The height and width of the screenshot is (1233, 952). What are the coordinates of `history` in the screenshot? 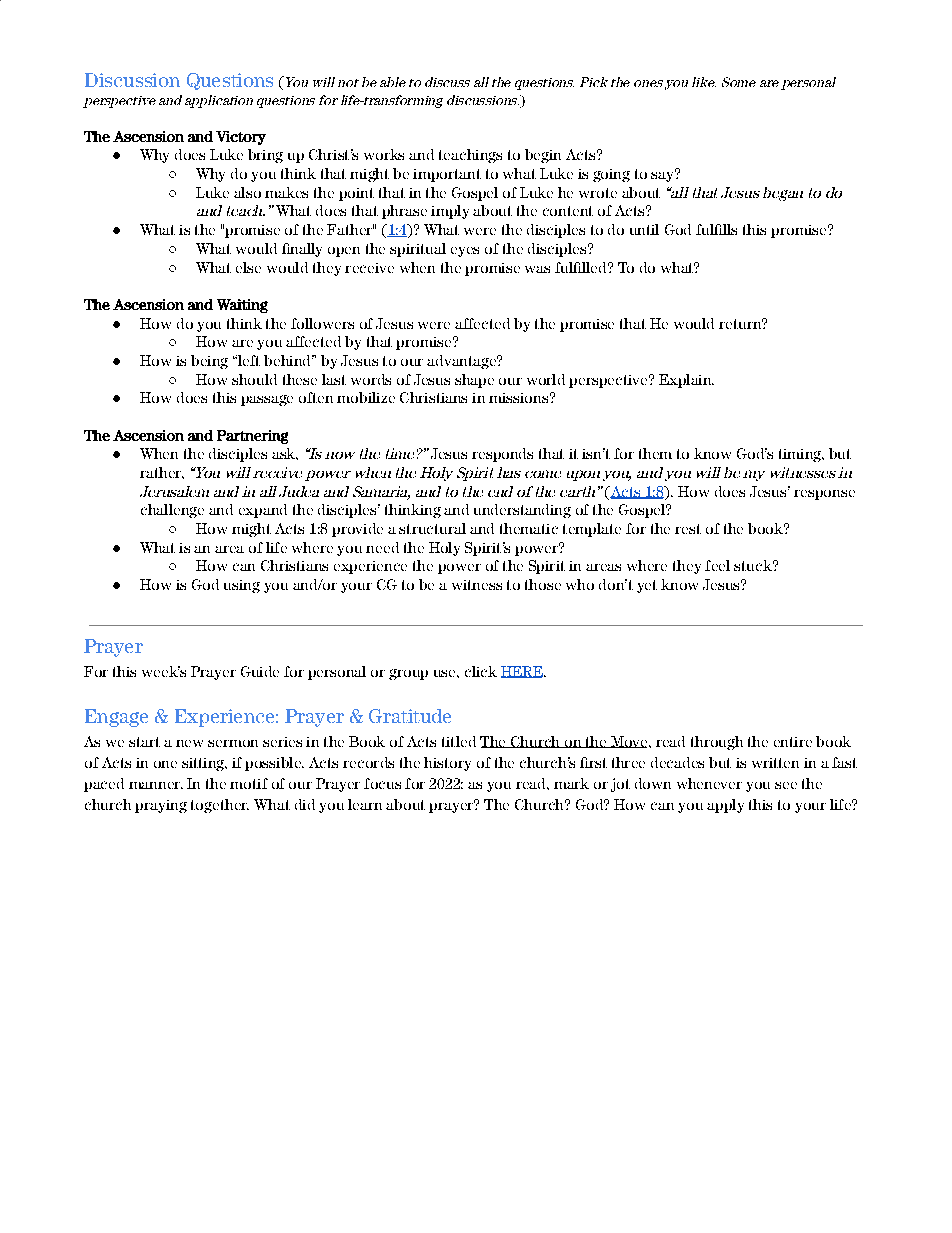 It's located at (447, 764).
